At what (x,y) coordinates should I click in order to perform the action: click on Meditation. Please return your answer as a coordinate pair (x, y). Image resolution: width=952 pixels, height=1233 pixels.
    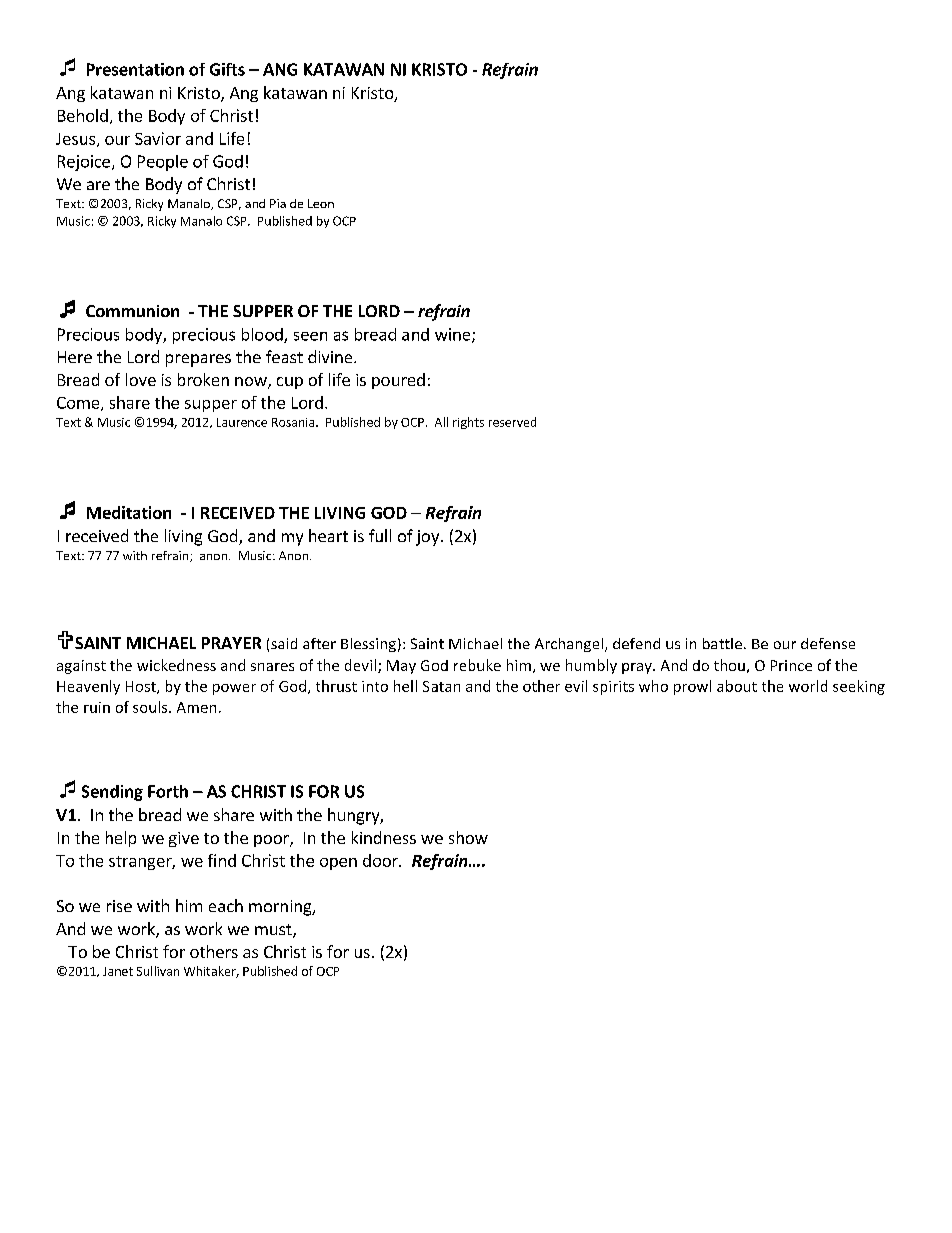
    Looking at the image, I should click on (129, 512).
